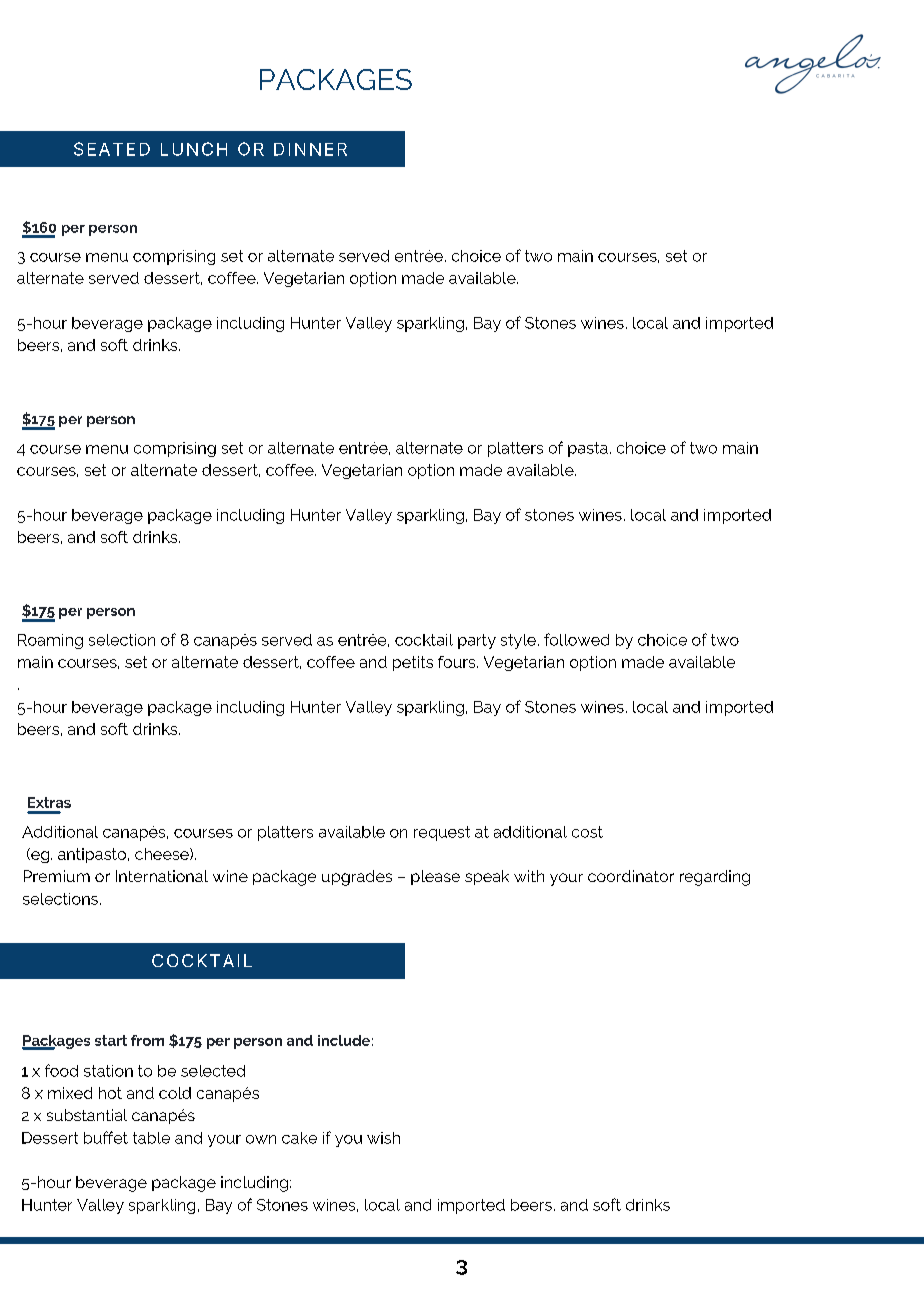  I want to click on coordinator, so click(631, 876).
